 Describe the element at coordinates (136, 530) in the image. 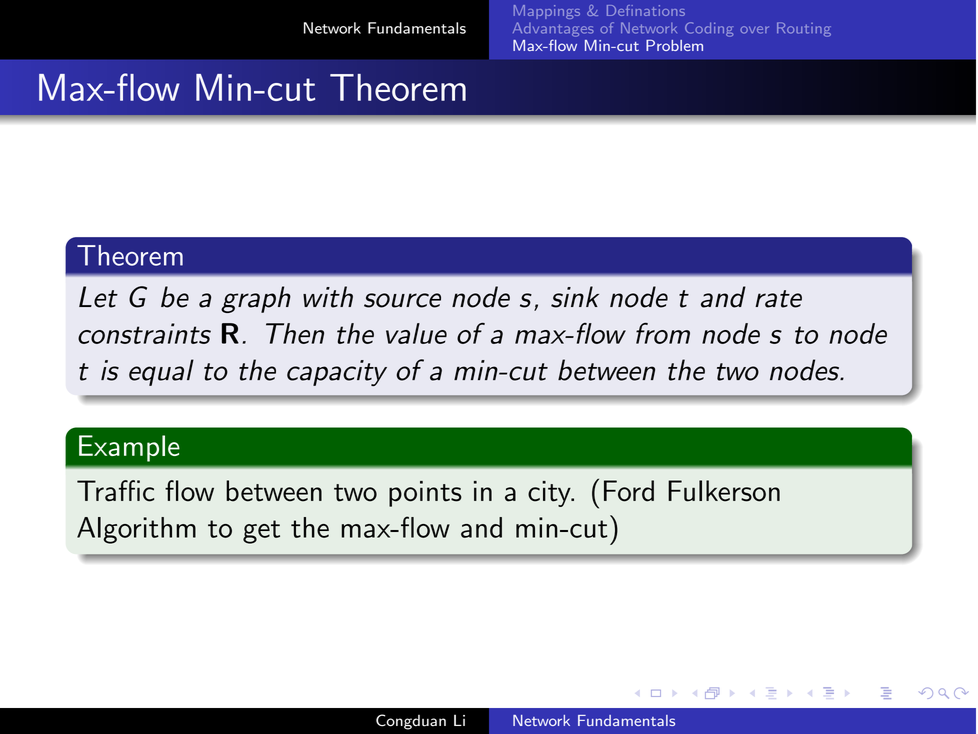

I see `Algorithm` at that location.
